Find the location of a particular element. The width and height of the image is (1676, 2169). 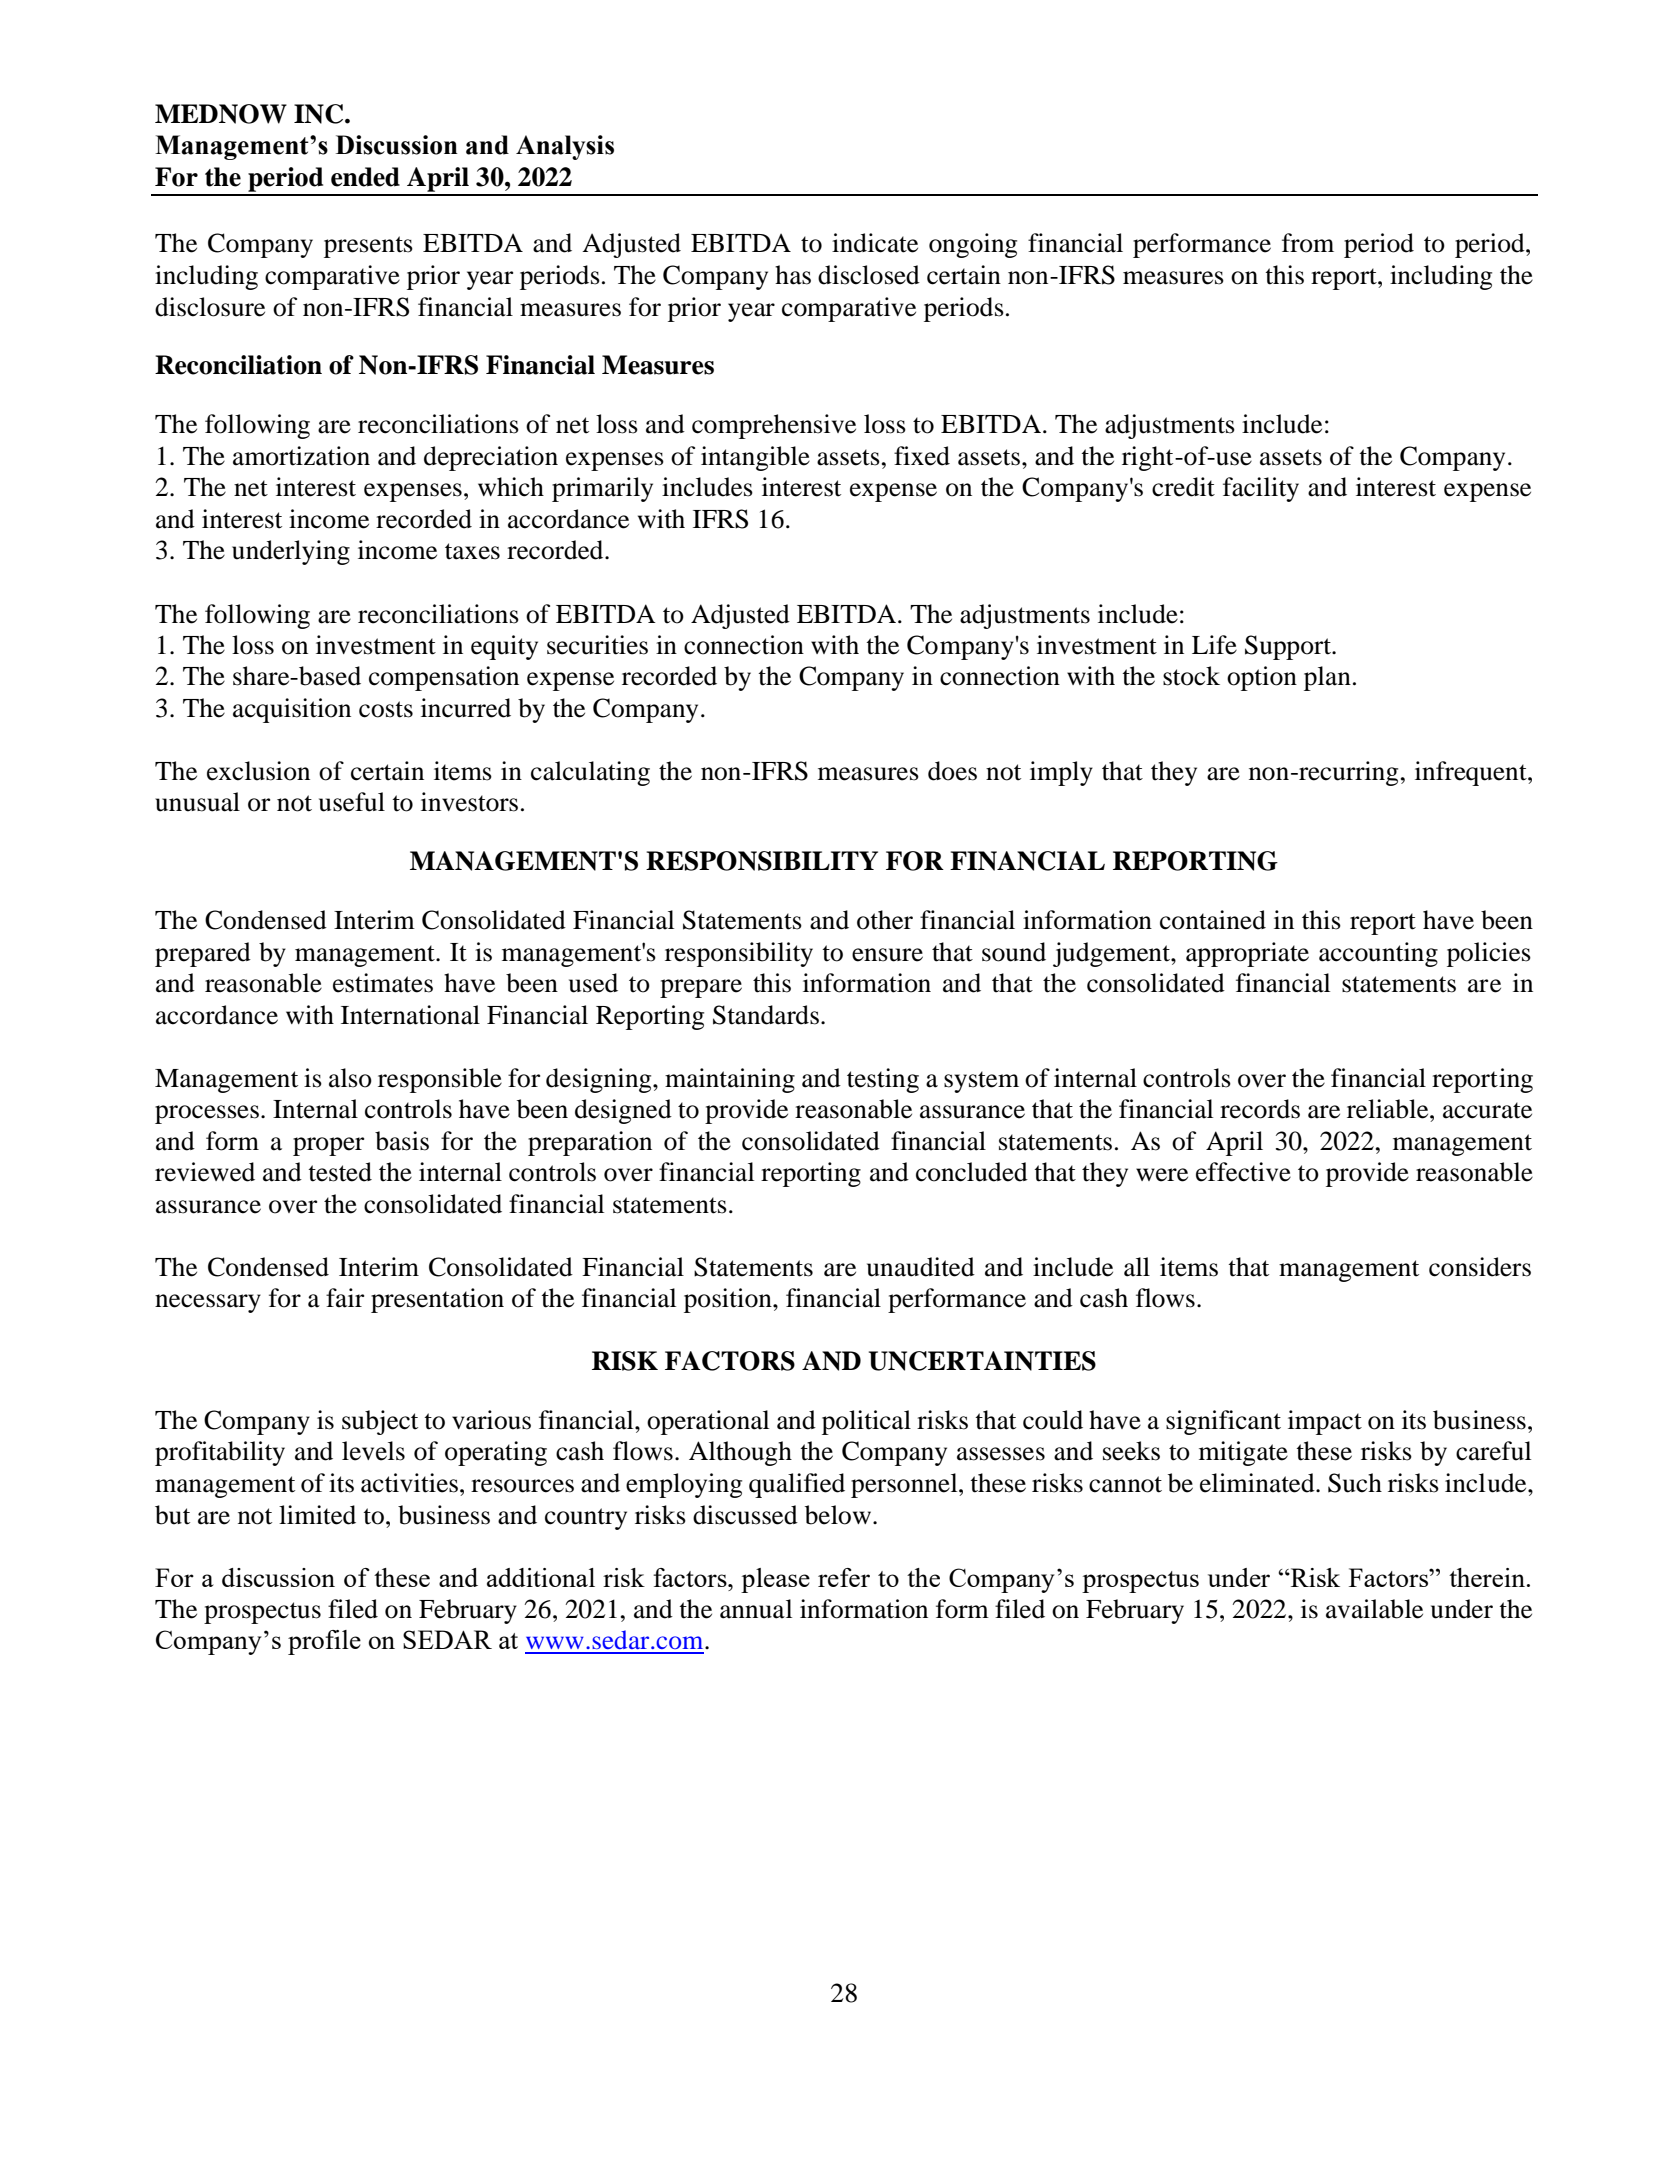

indicate is located at coordinates (875, 243).
